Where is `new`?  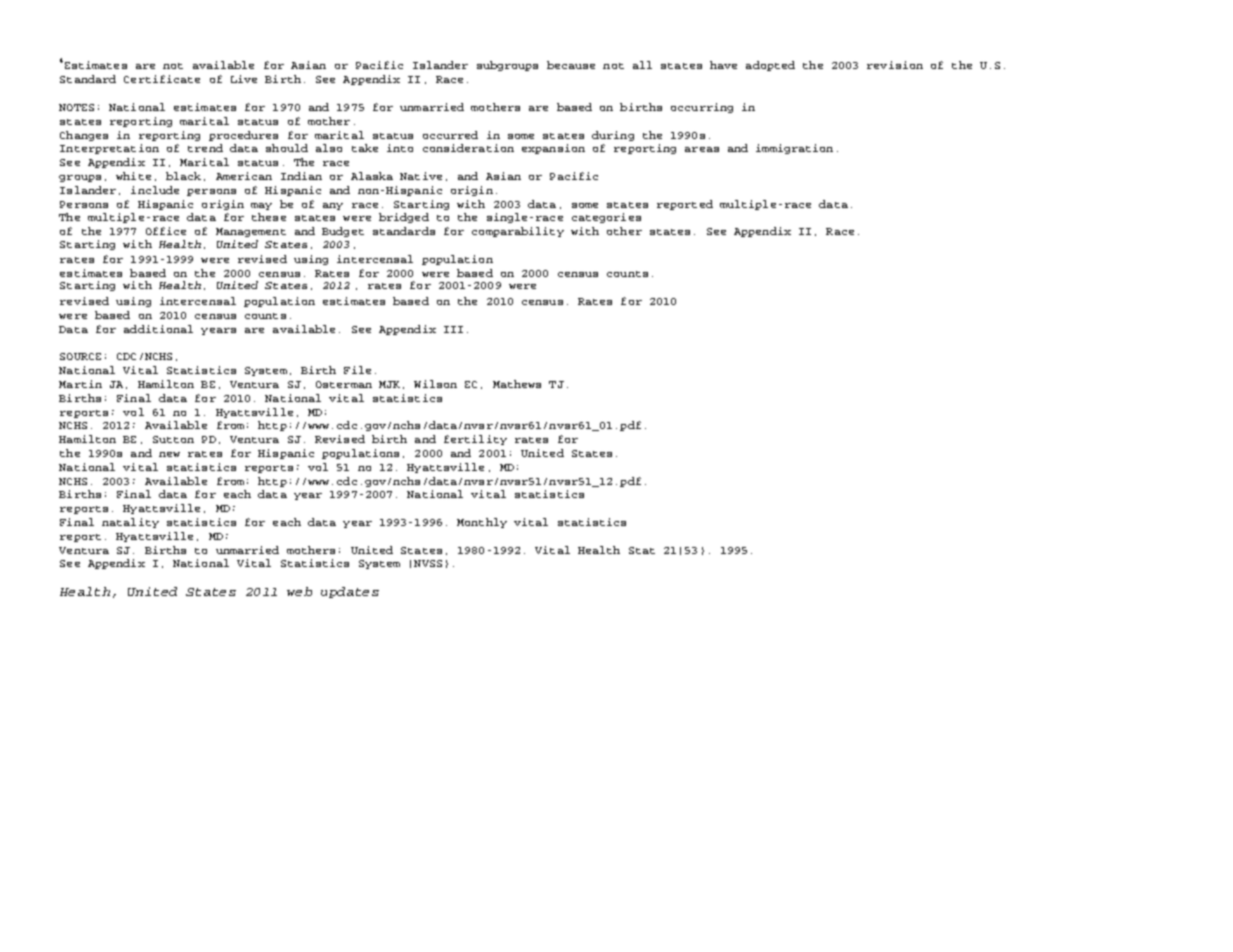
new is located at coordinates (169, 454).
